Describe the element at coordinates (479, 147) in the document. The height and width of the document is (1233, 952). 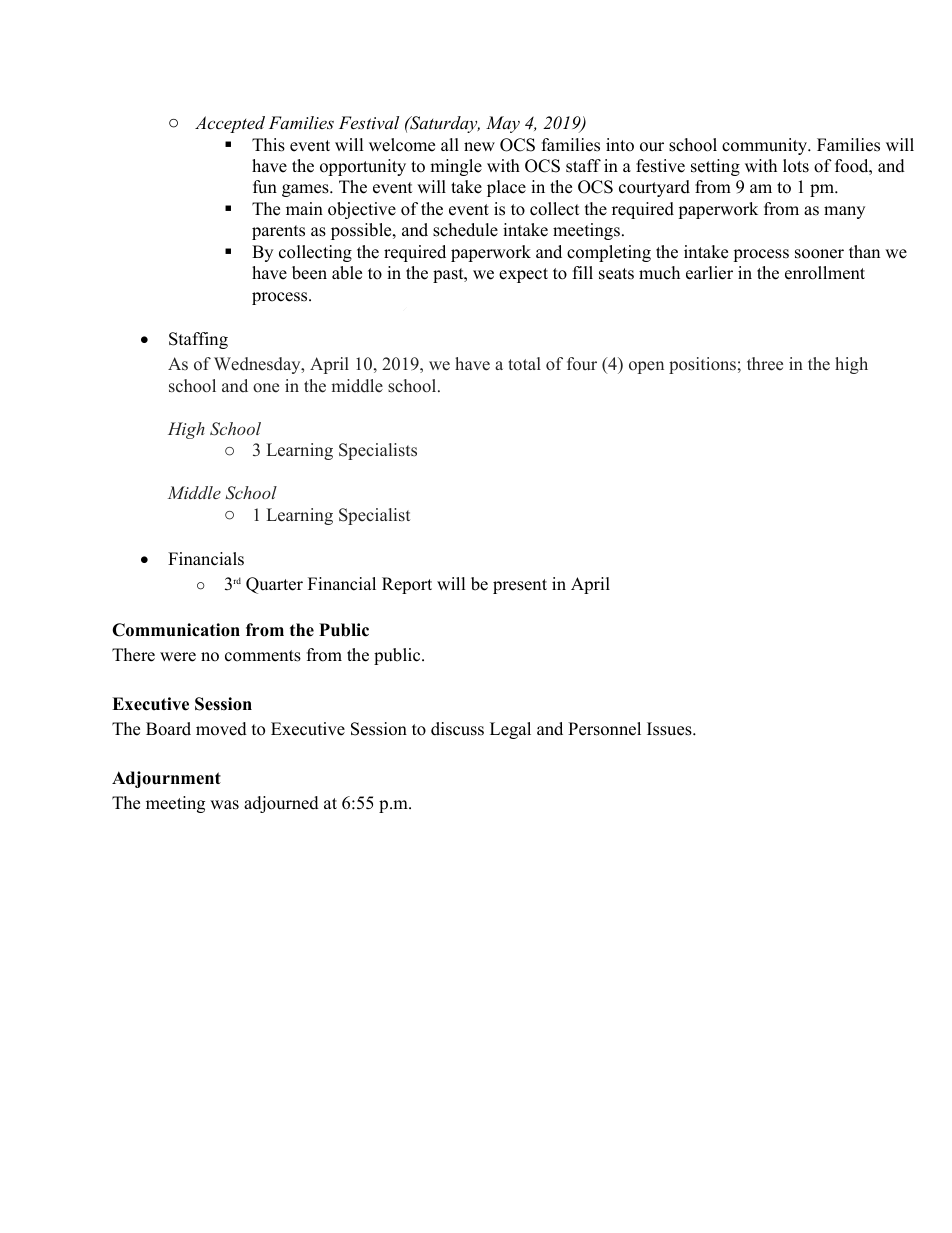
I see `new` at that location.
